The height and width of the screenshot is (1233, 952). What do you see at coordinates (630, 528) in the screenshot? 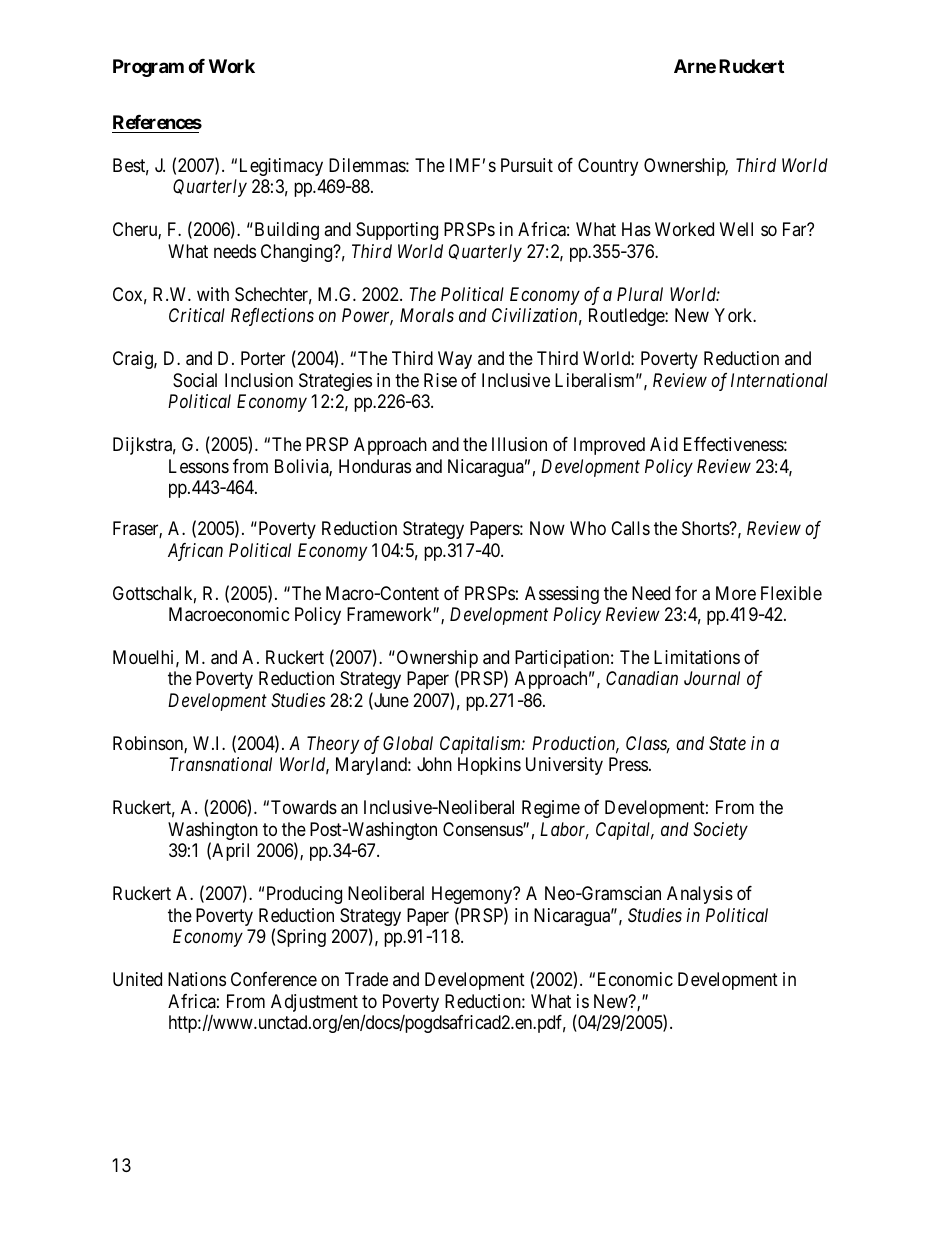
I see `Calls` at bounding box center [630, 528].
